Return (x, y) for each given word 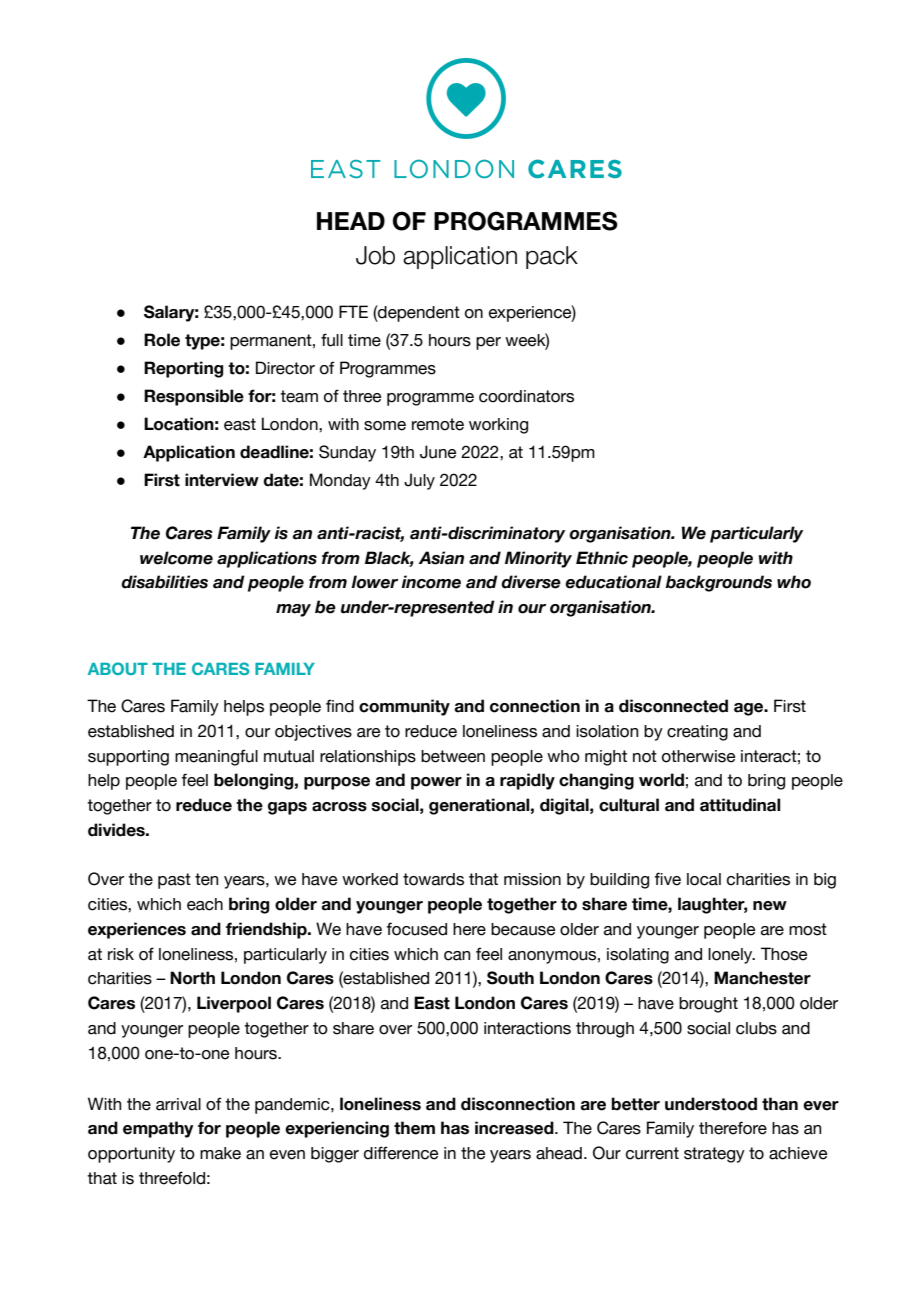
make (220, 1153)
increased (515, 1128)
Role (162, 340)
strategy (714, 1155)
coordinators (526, 396)
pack (552, 257)
